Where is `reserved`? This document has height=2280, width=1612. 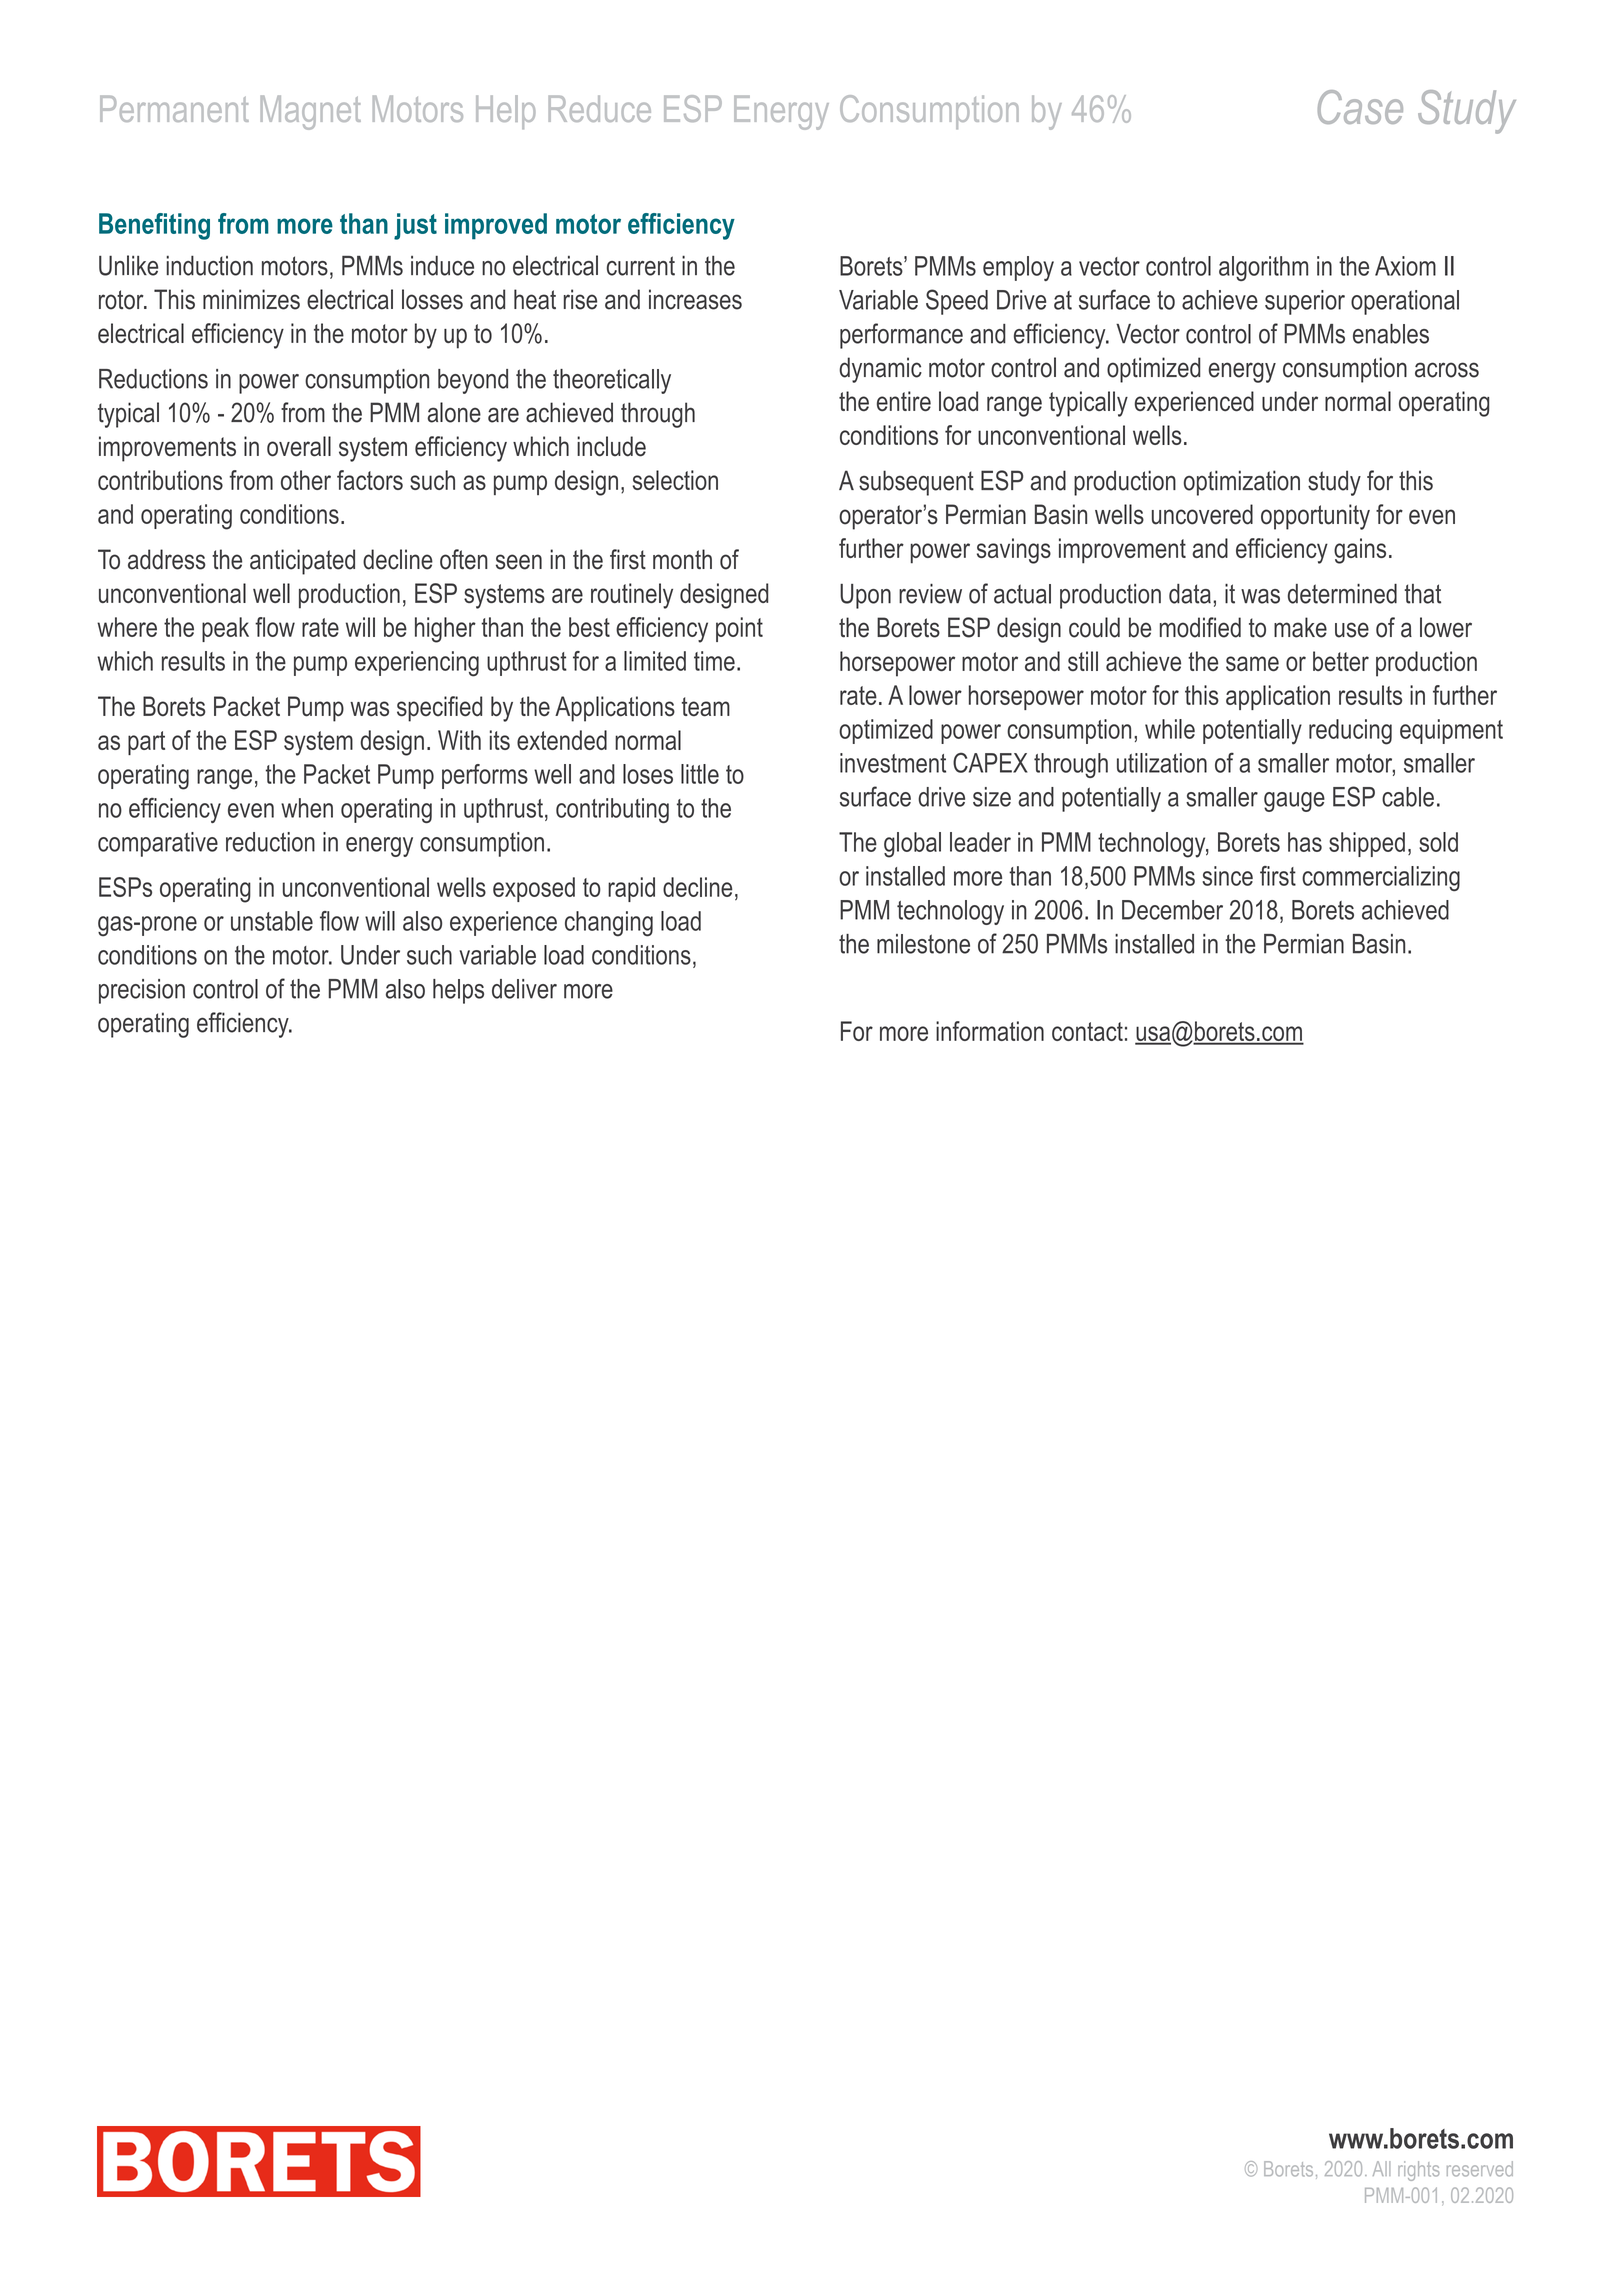 reserved is located at coordinates (1480, 2169).
